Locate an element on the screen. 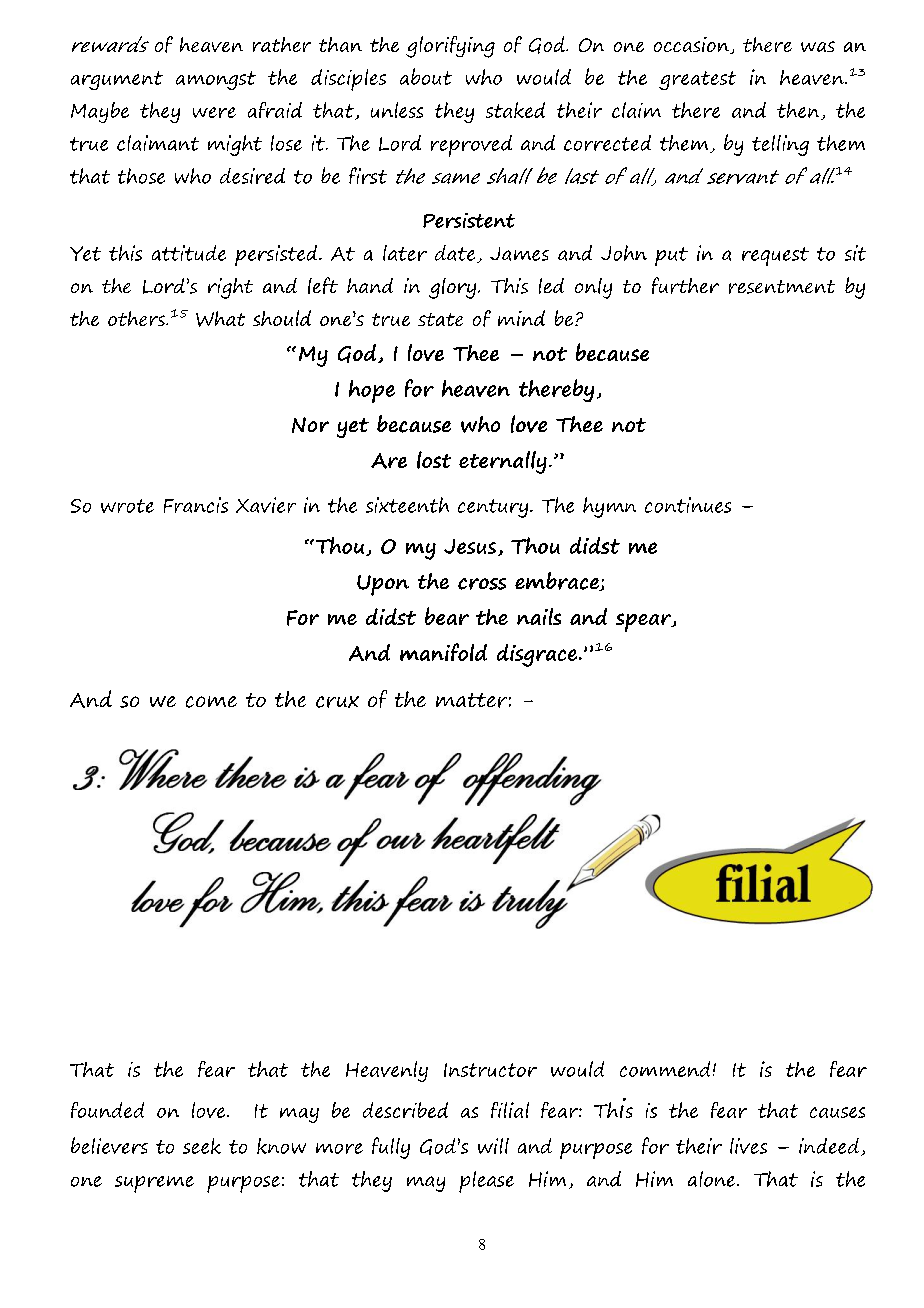  amongst is located at coordinates (216, 80).
